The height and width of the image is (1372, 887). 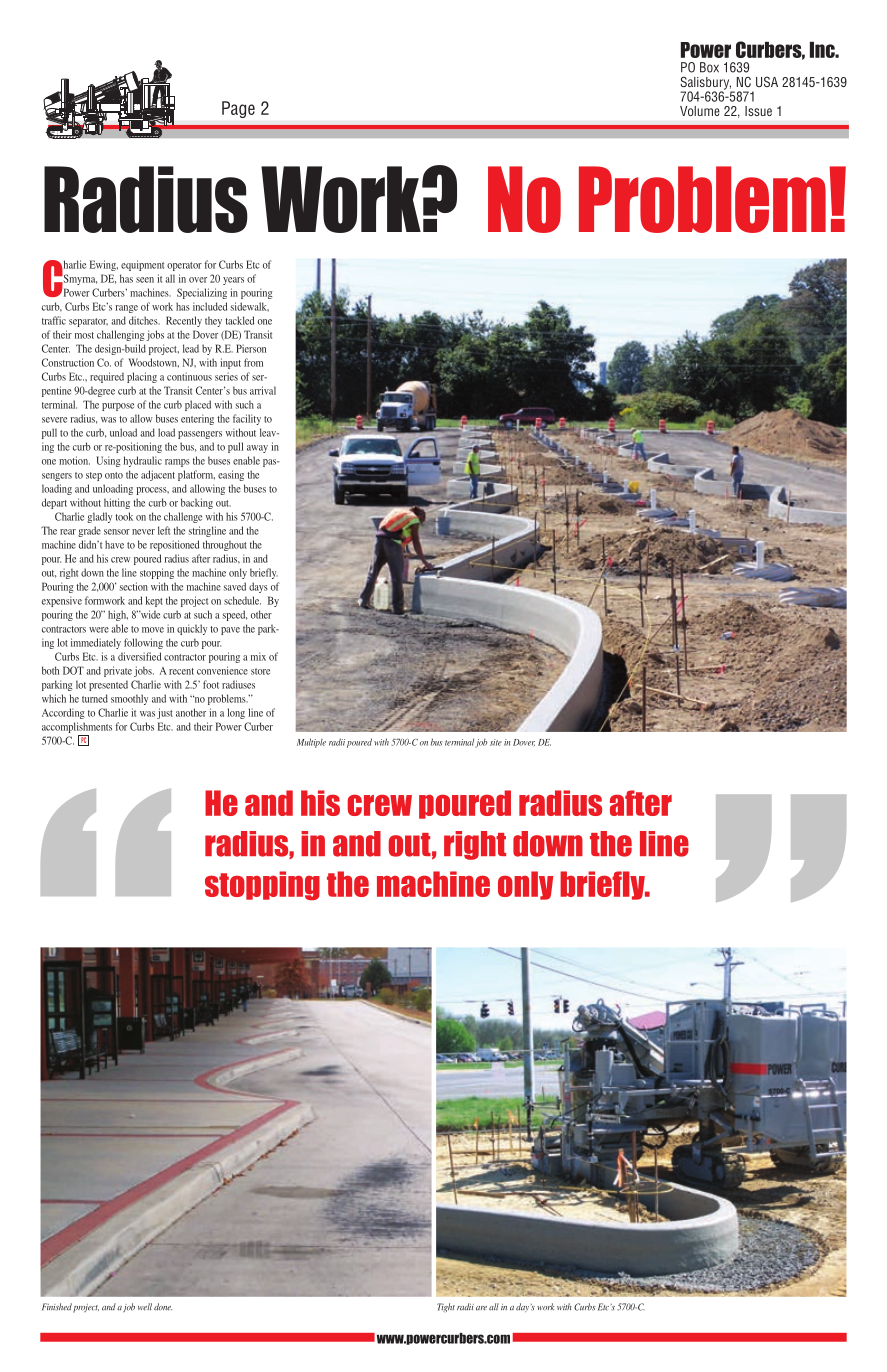 What do you see at coordinates (142, 265) in the image?
I see `equipment` at bounding box center [142, 265].
